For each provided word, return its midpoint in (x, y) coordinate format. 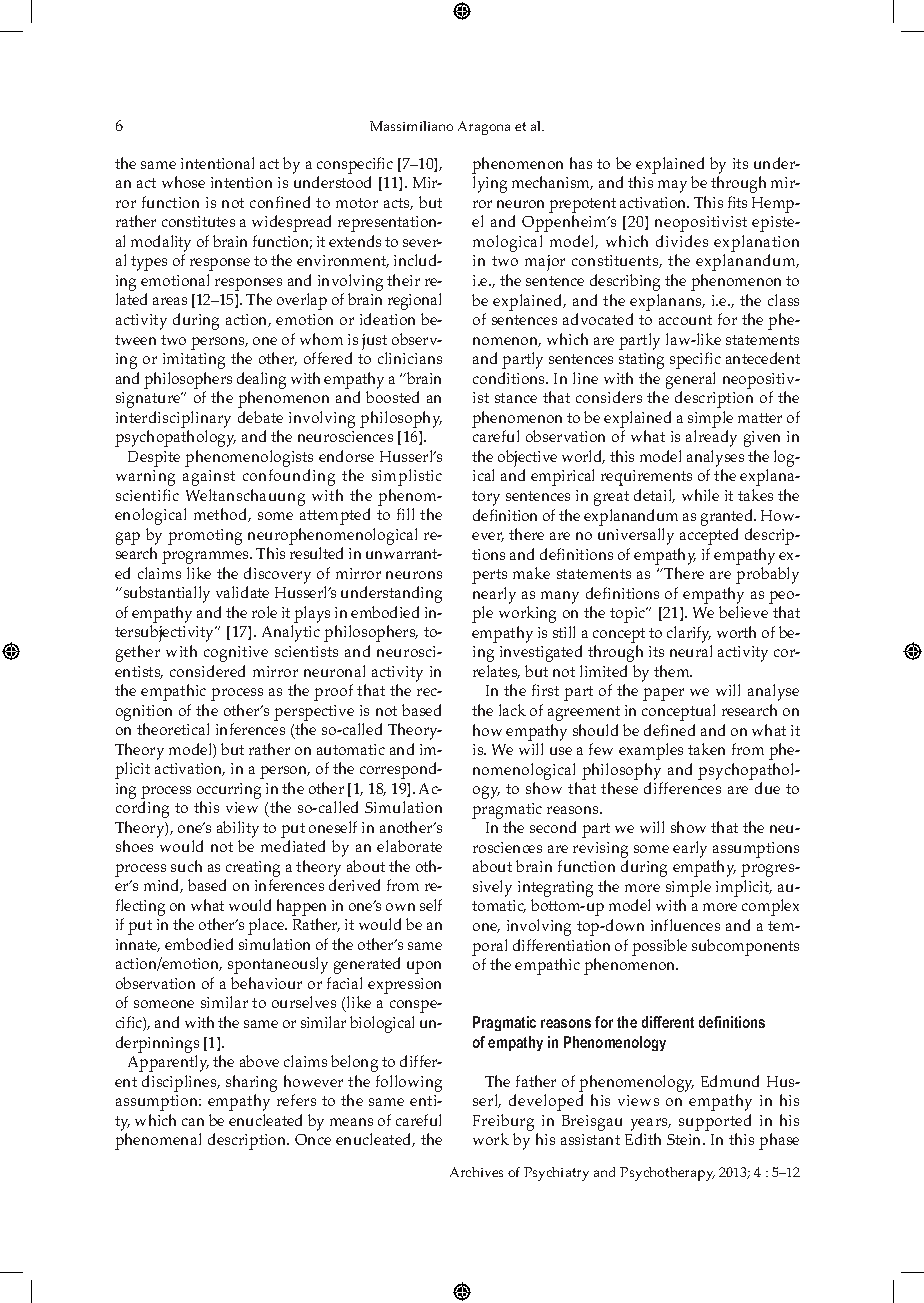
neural (691, 651)
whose (183, 182)
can (193, 1122)
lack (512, 710)
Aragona (484, 128)
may (672, 186)
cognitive (236, 654)
